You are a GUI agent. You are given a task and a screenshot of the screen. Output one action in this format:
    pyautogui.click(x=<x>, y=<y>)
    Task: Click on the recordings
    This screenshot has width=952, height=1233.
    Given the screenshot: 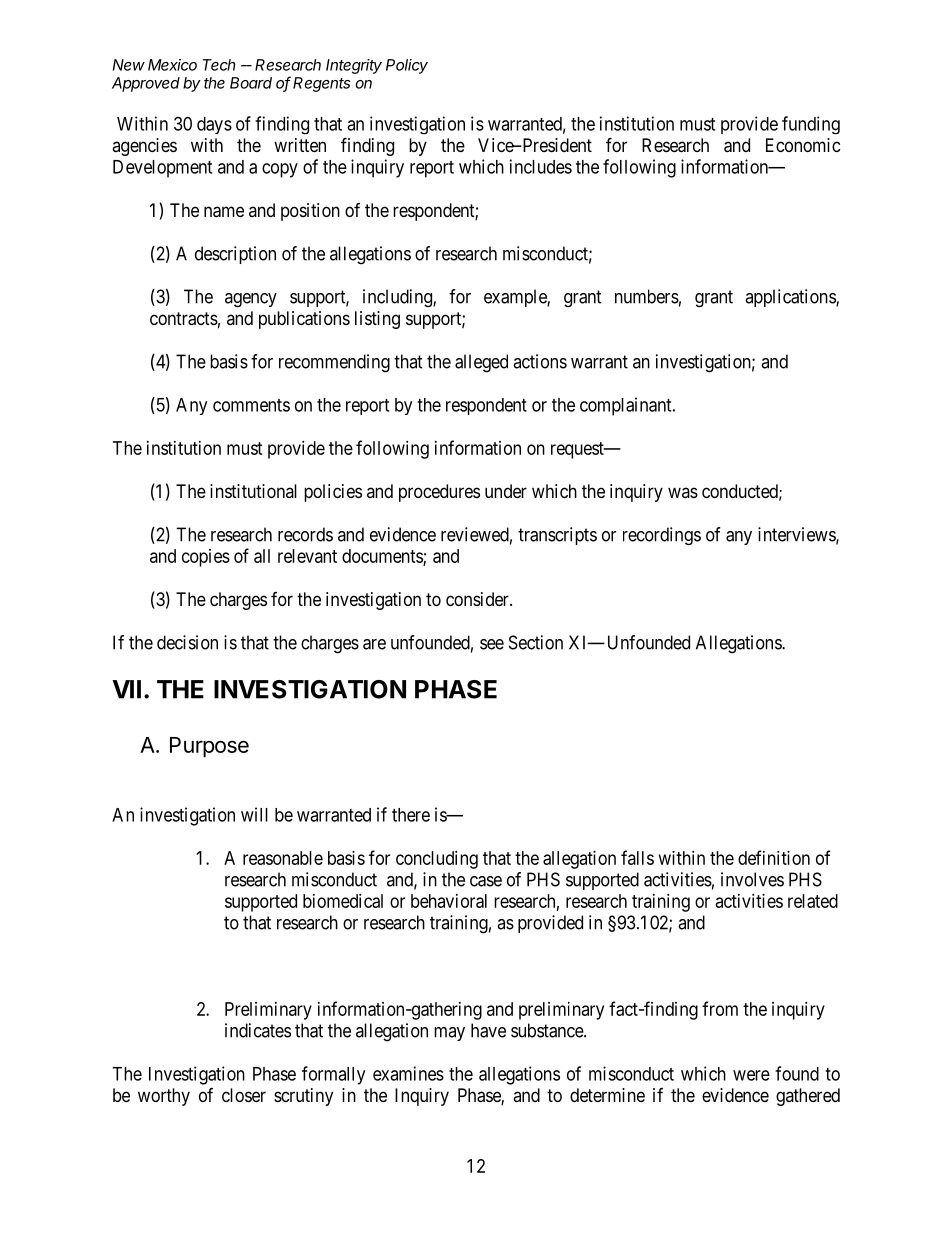 What is the action you would take?
    pyautogui.click(x=662, y=536)
